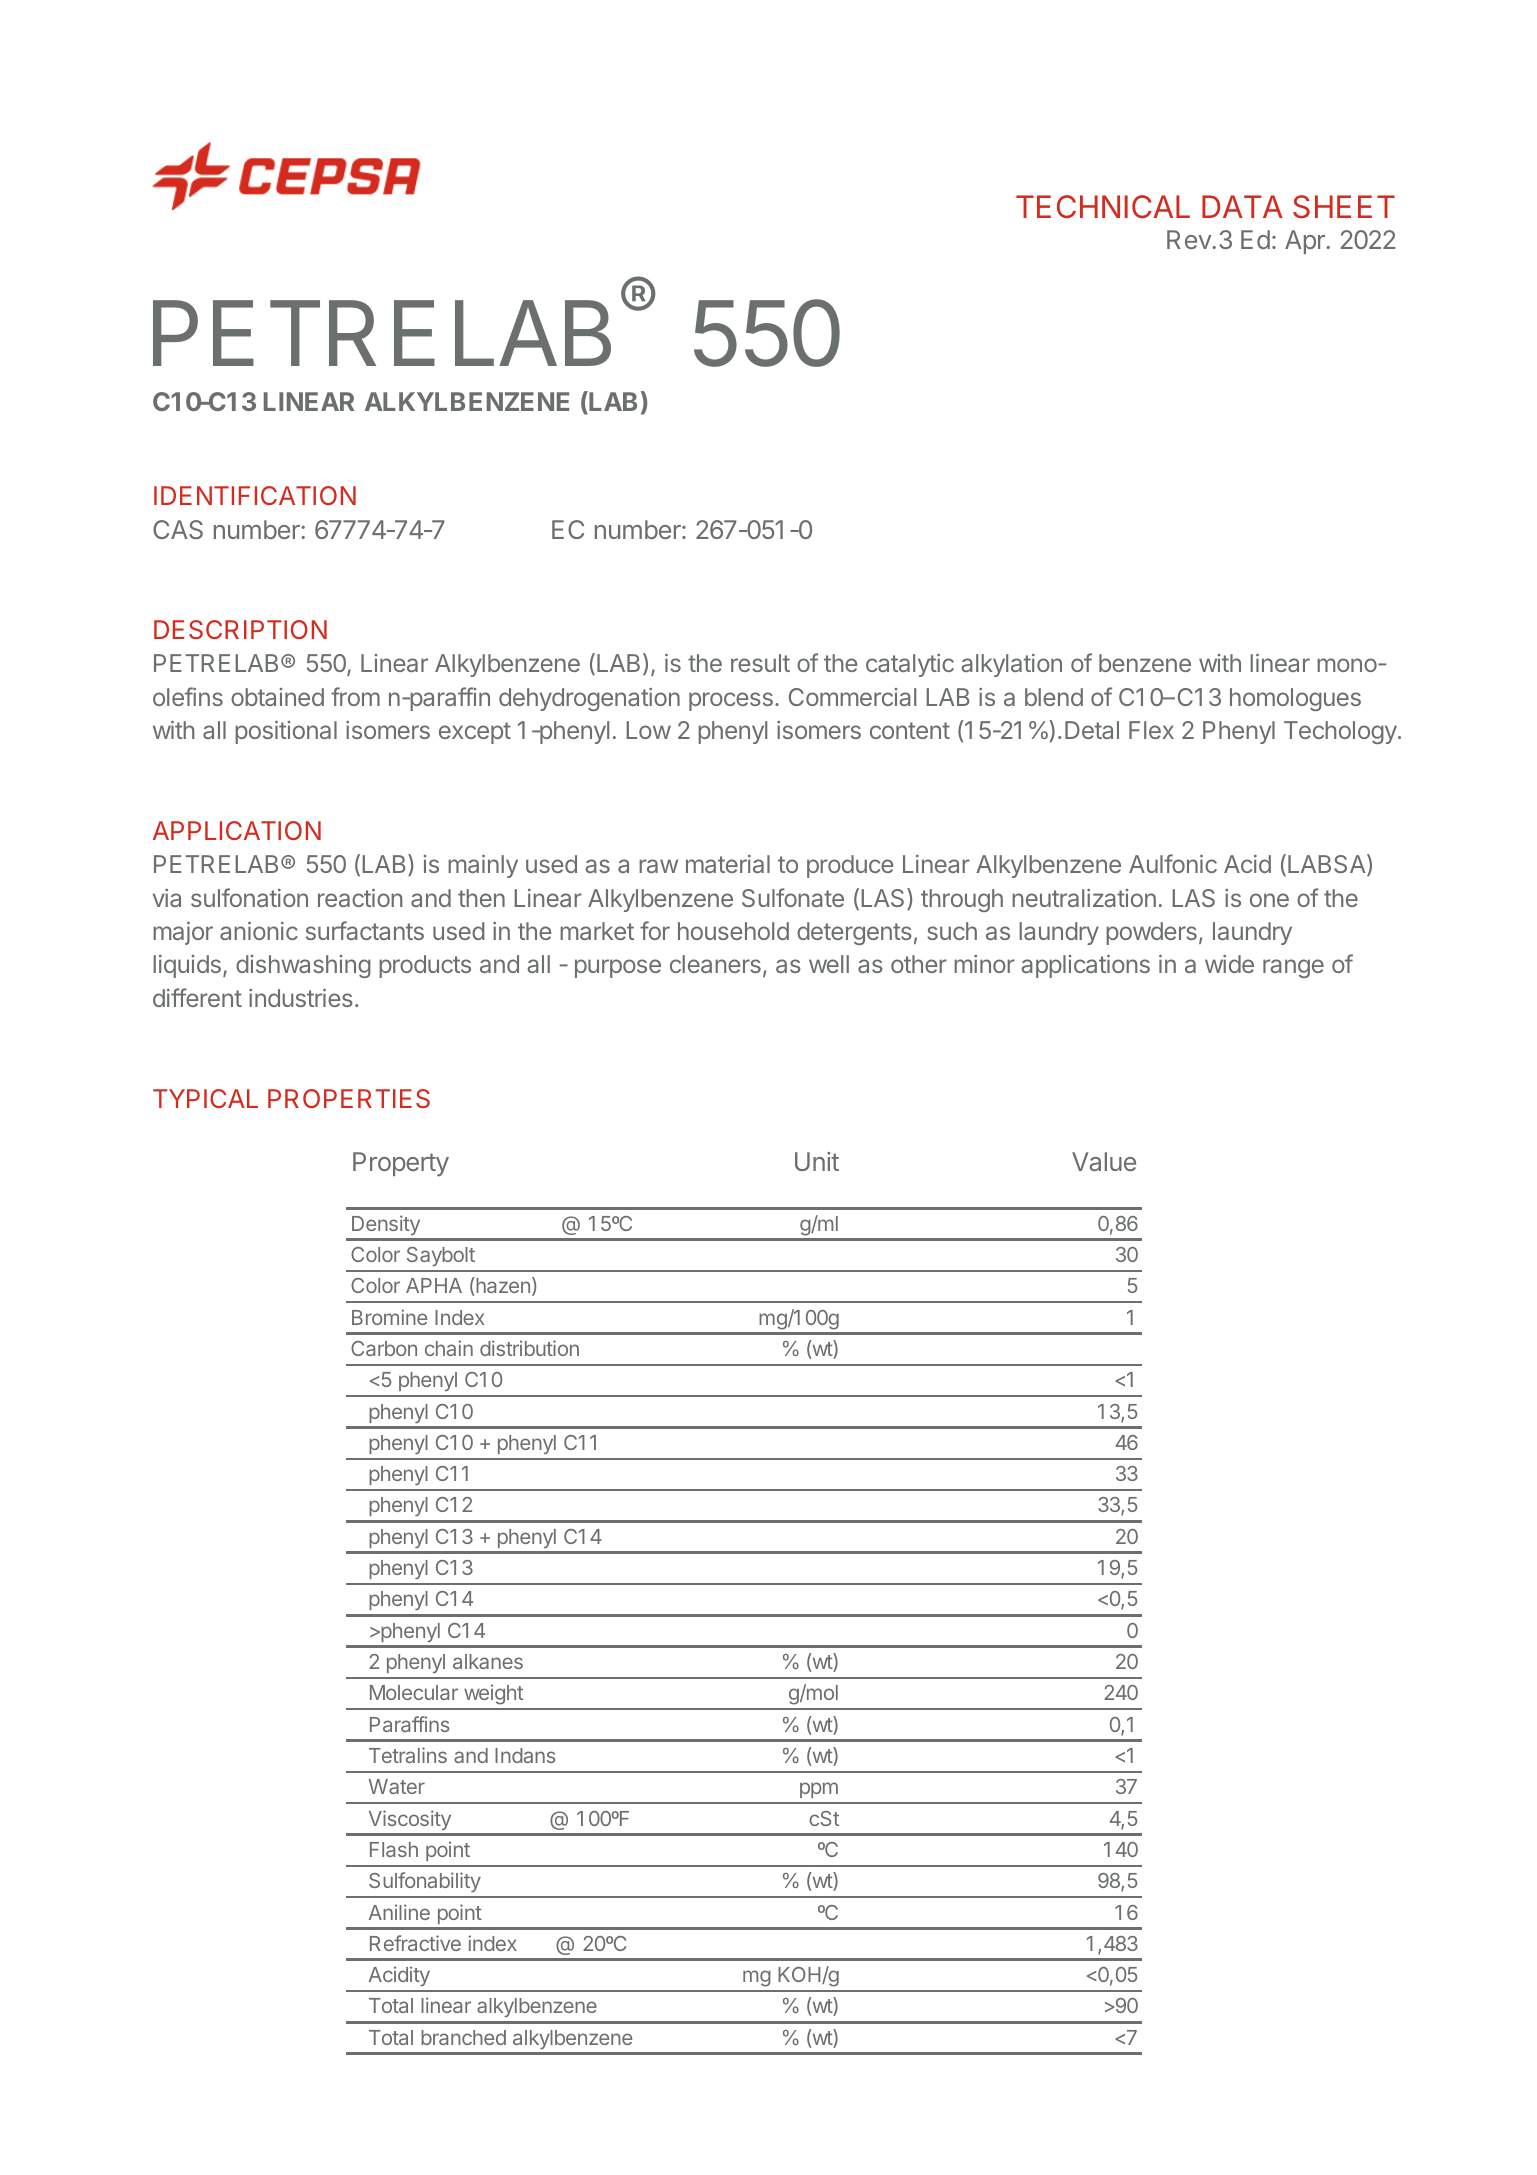 This screenshot has height=2175, width=1537. I want to click on Unit, so click(817, 1161).
